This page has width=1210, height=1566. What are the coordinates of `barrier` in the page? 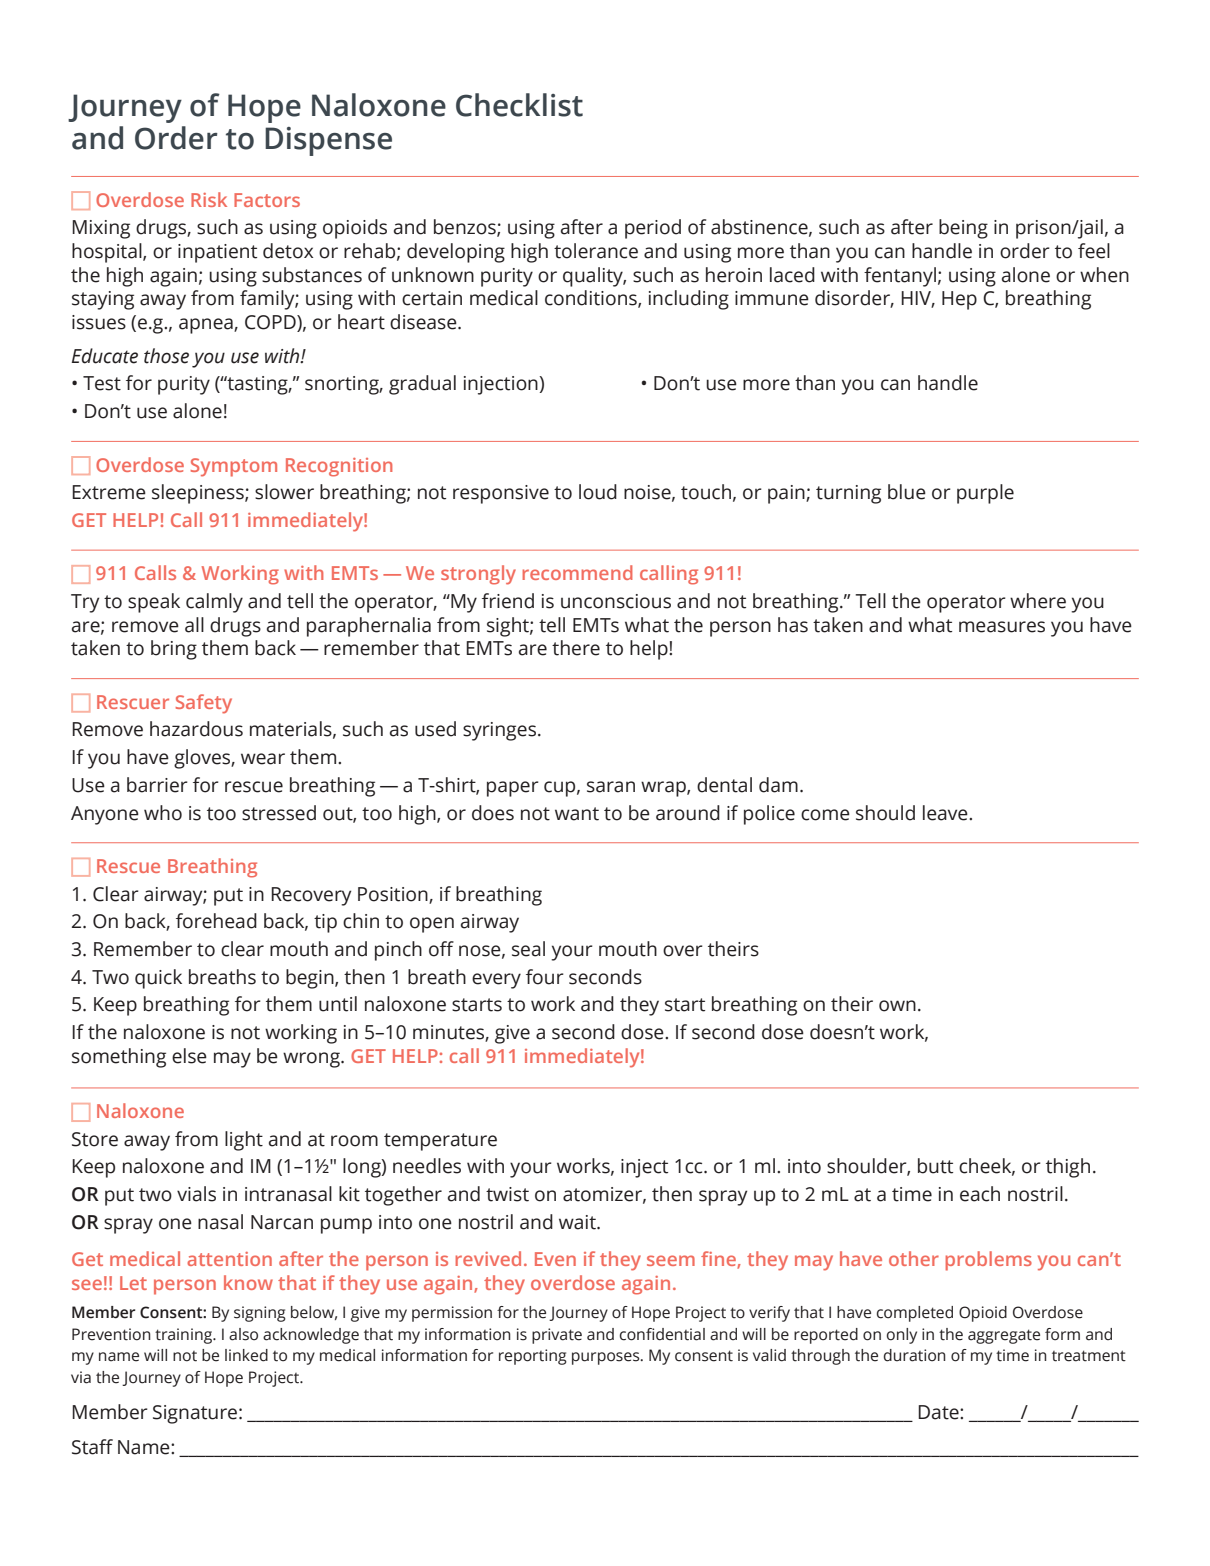 It's located at (157, 785).
